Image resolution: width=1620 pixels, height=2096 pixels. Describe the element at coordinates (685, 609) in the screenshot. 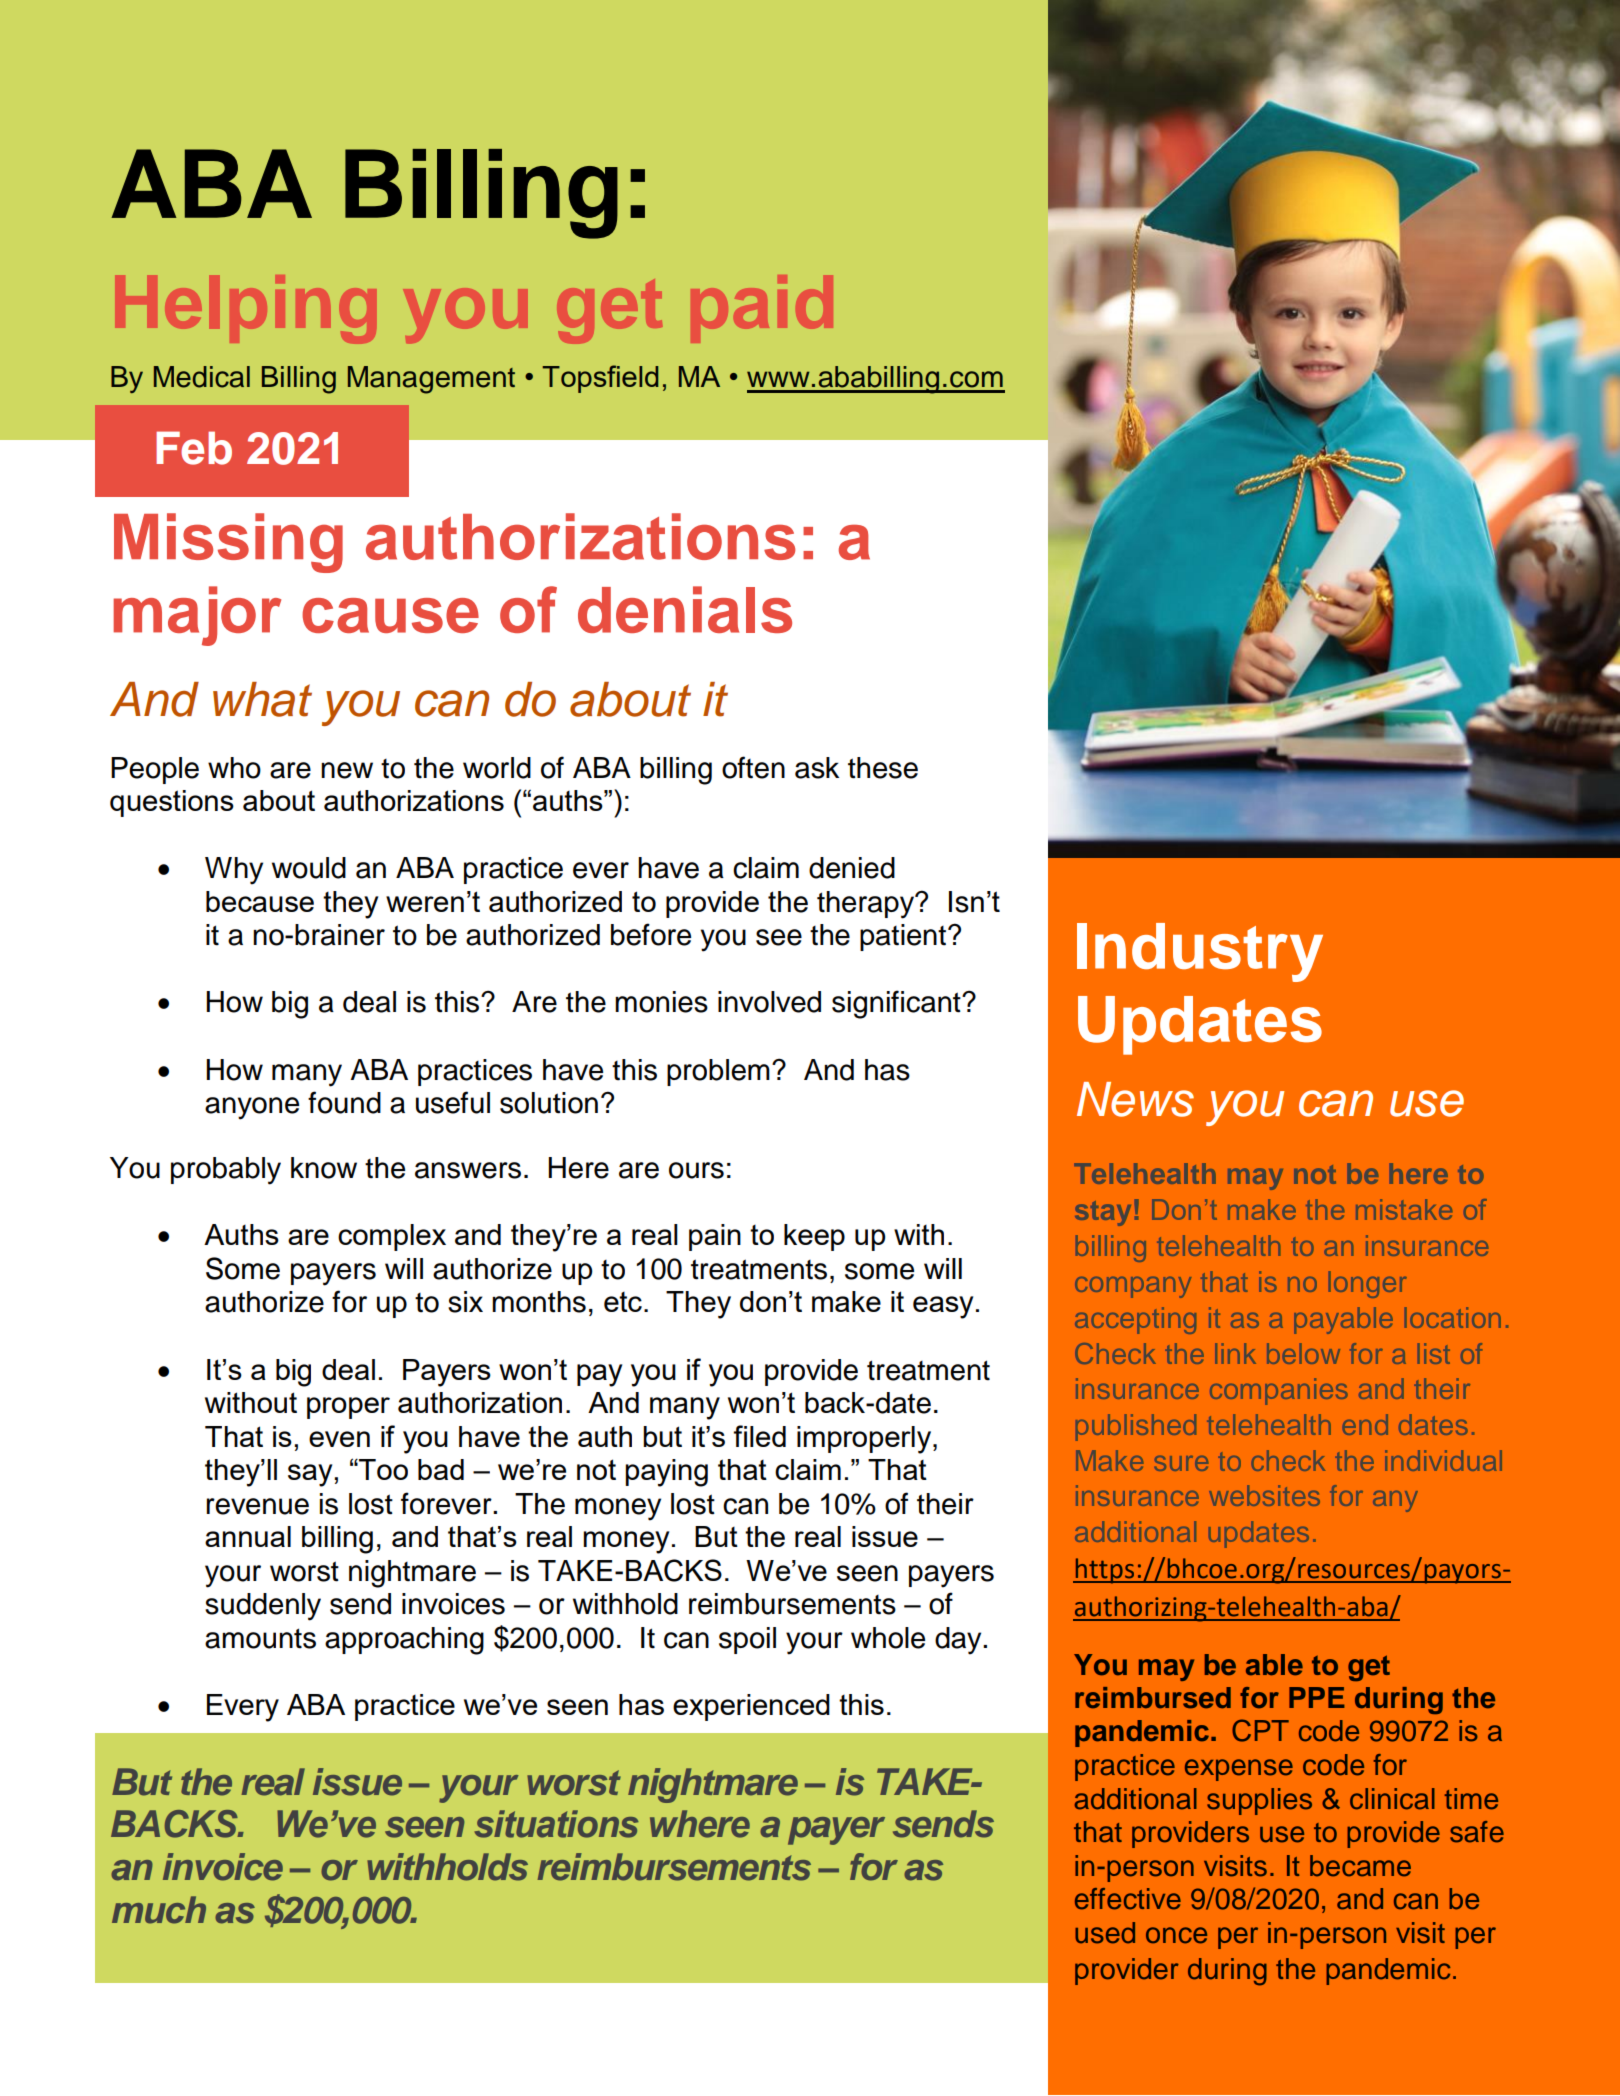

I see `denials` at that location.
